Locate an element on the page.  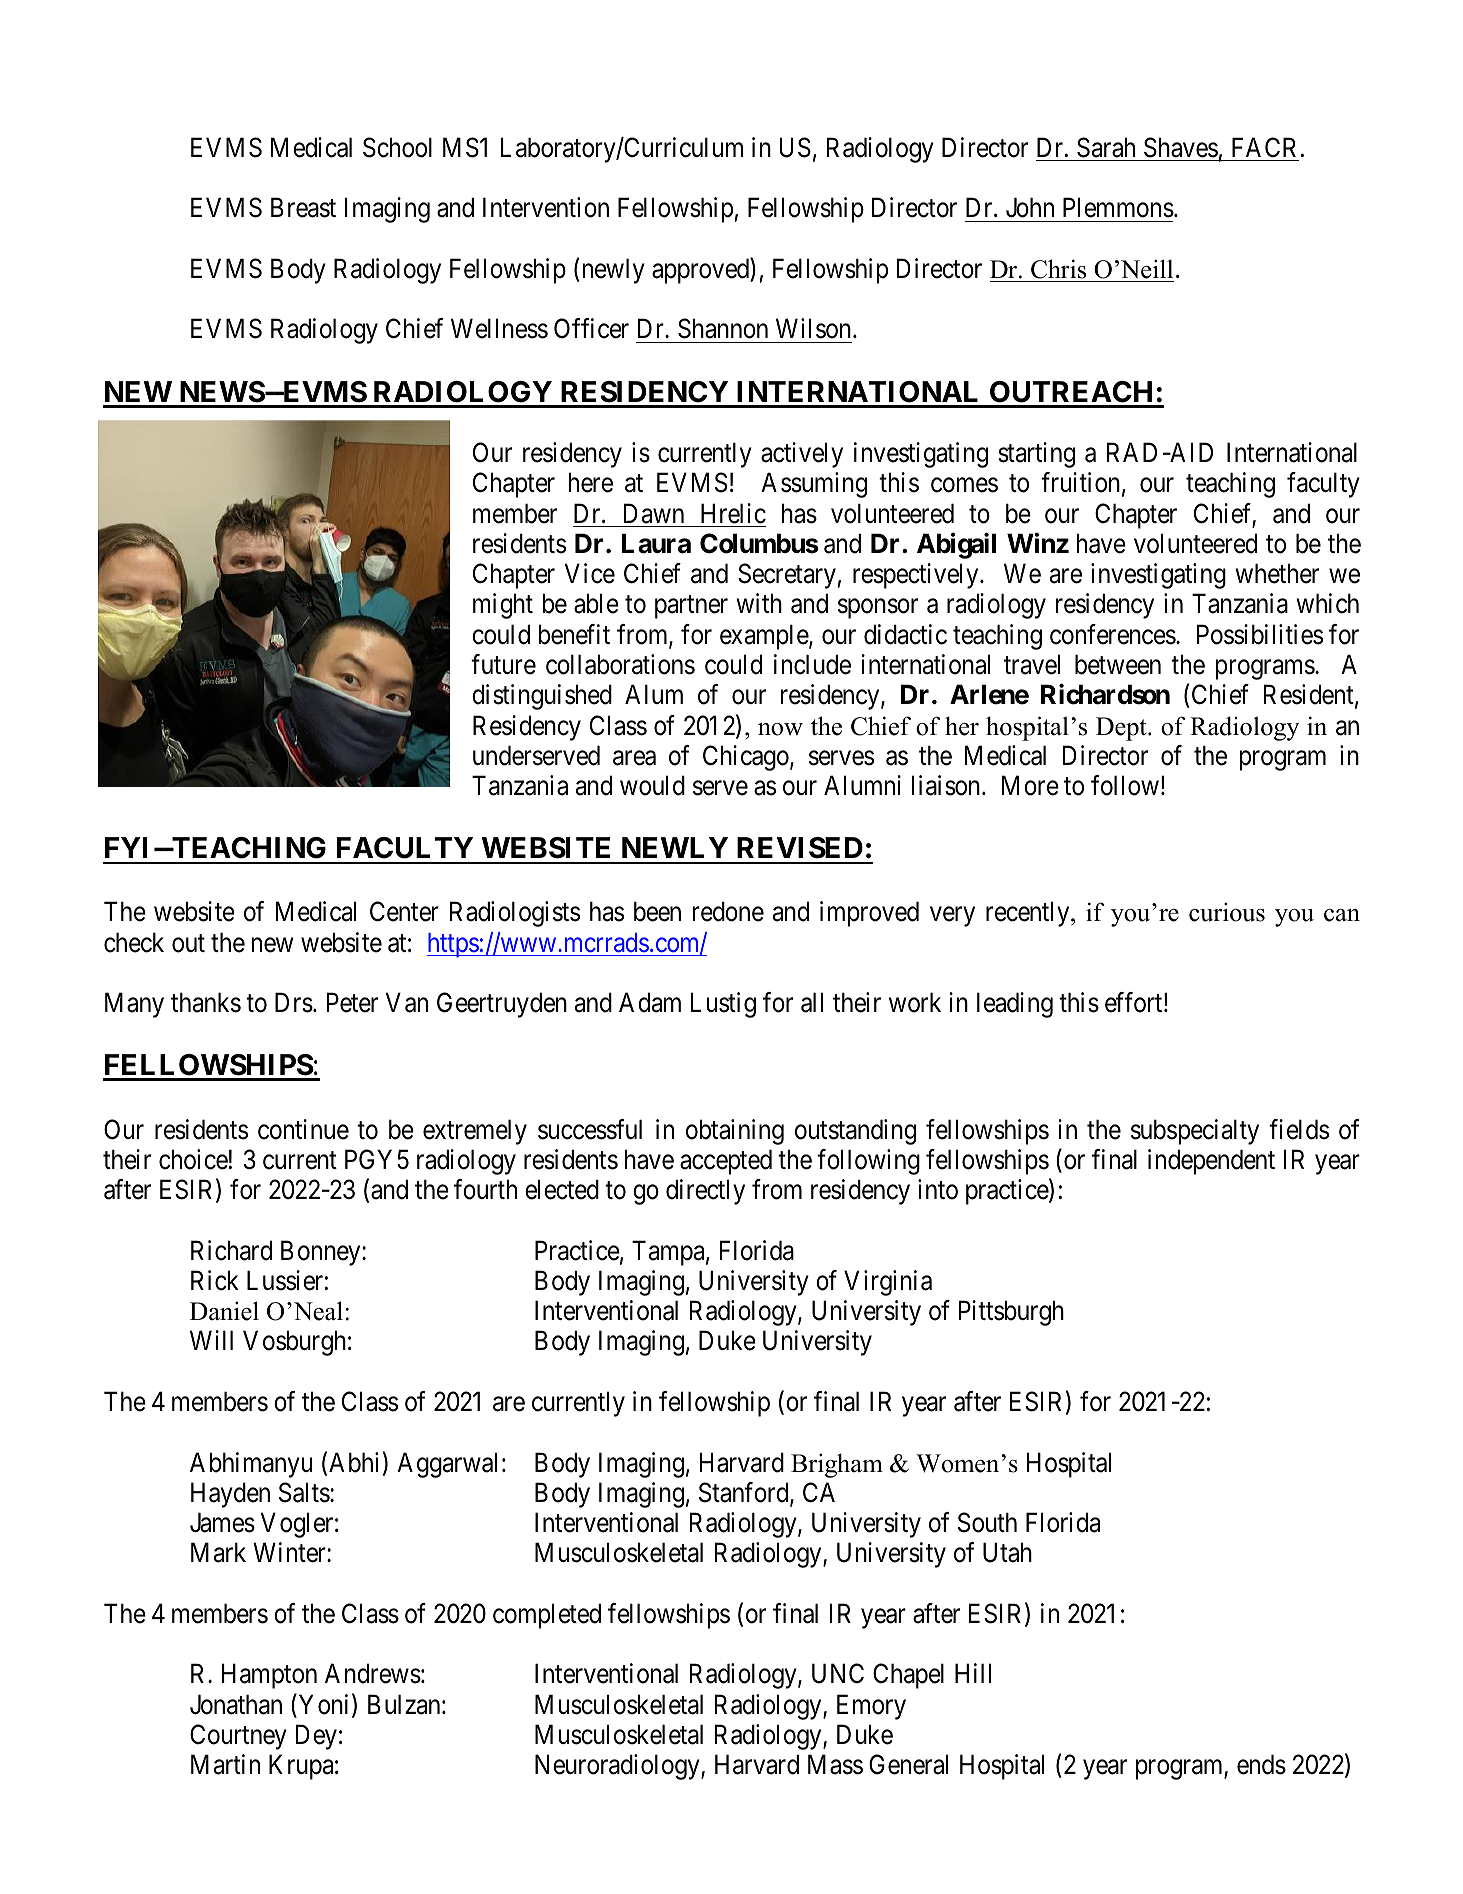
Jonathan is located at coordinates (236, 1704).
